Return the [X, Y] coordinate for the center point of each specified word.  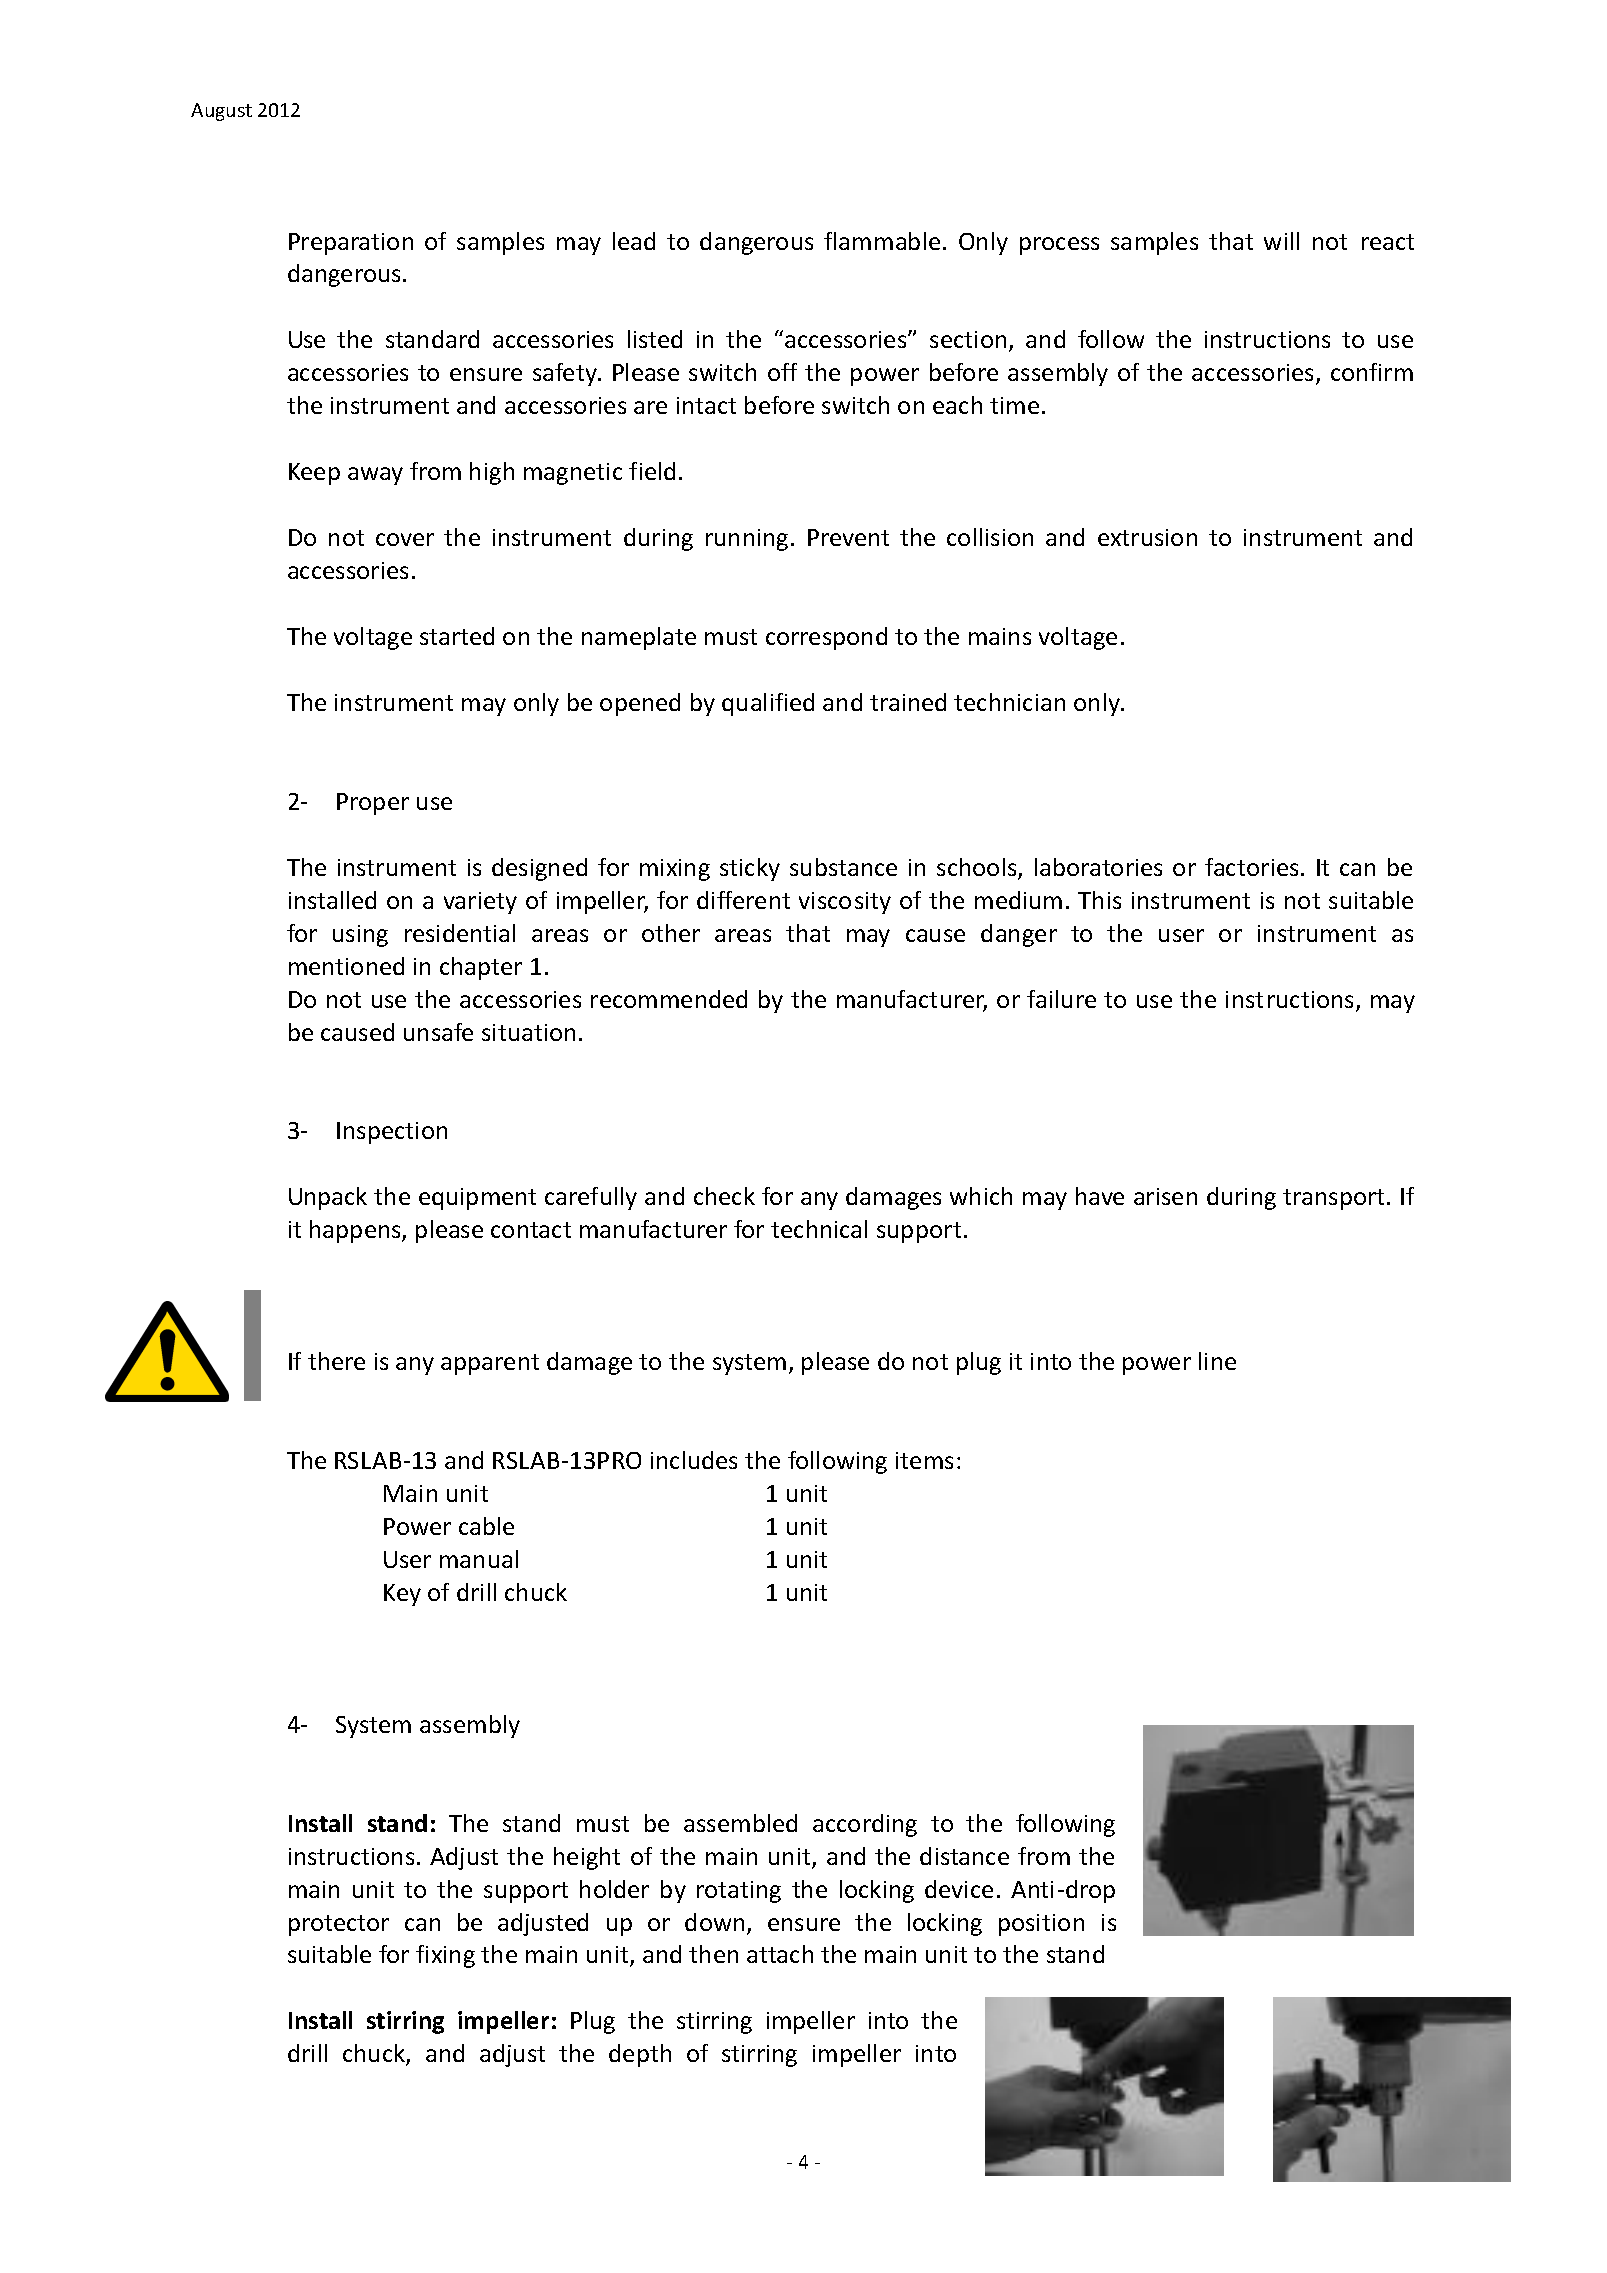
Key [402, 1595]
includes [694, 1460]
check [724, 1196]
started [457, 636]
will [1281, 241]
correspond [826, 638]
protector [339, 1925]
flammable [882, 241]
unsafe [438, 1032]
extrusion [1147, 537]
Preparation [351, 244]
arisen [1165, 1196]
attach [780, 1954]
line [1217, 1361]
